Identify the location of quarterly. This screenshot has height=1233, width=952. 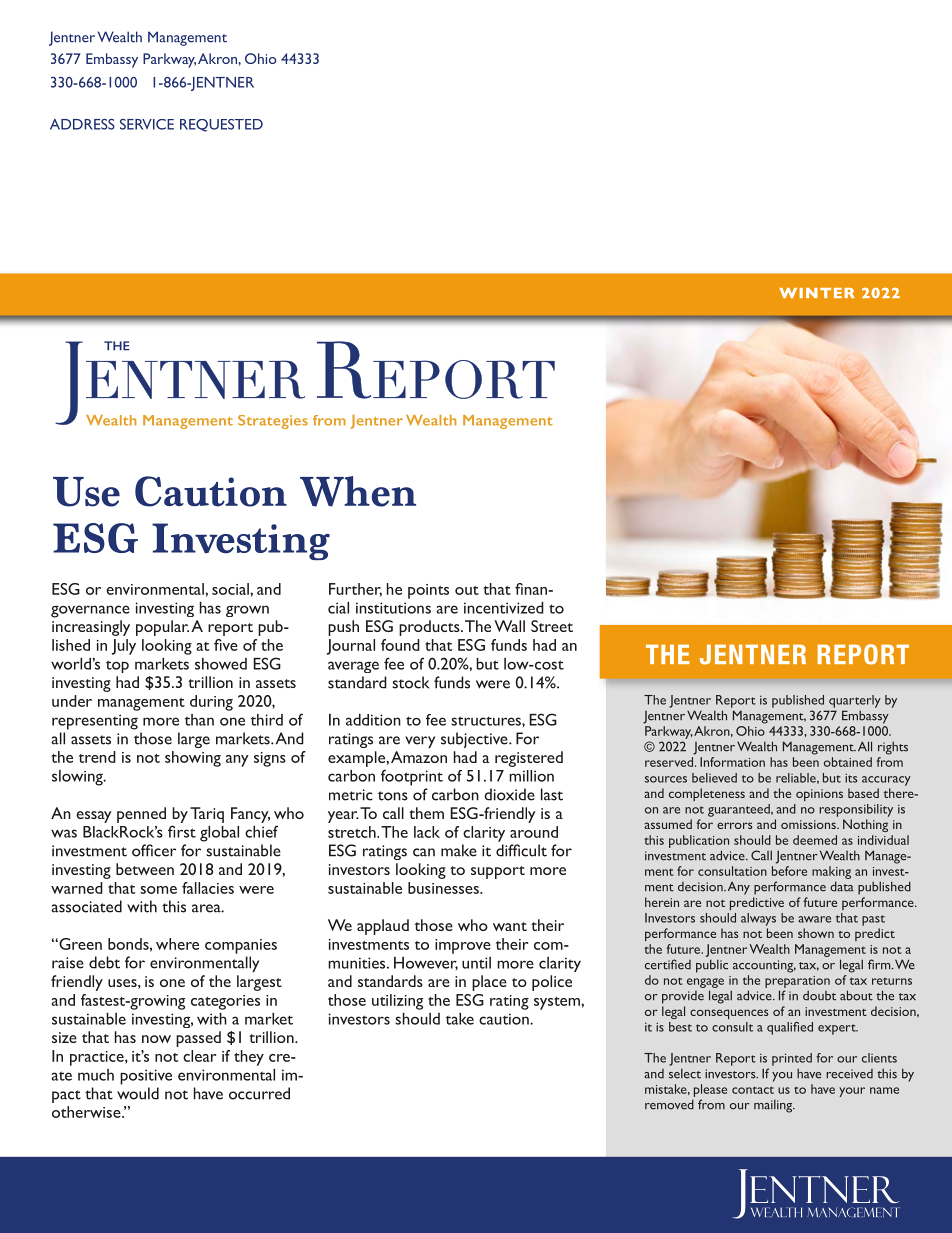
(855, 701).
